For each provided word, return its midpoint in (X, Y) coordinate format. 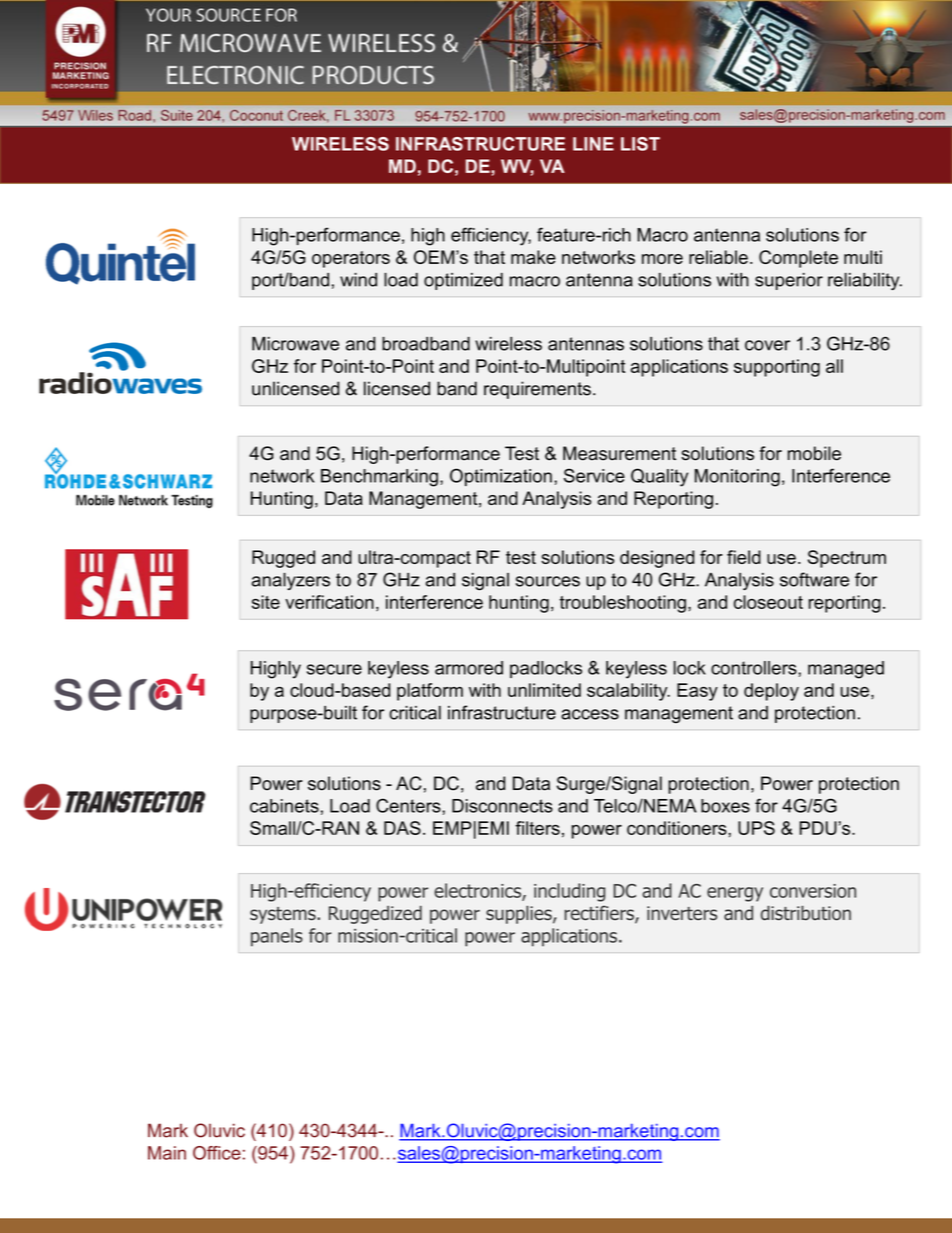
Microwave (295, 344)
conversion (813, 891)
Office (217, 1153)
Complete (798, 259)
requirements (537, 390)
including (569, 892)
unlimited (544, 690)
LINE (593, 144)
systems (284, 915)
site (266, 602)
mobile (814, 453)
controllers (755, 668)
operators (351, 259)
